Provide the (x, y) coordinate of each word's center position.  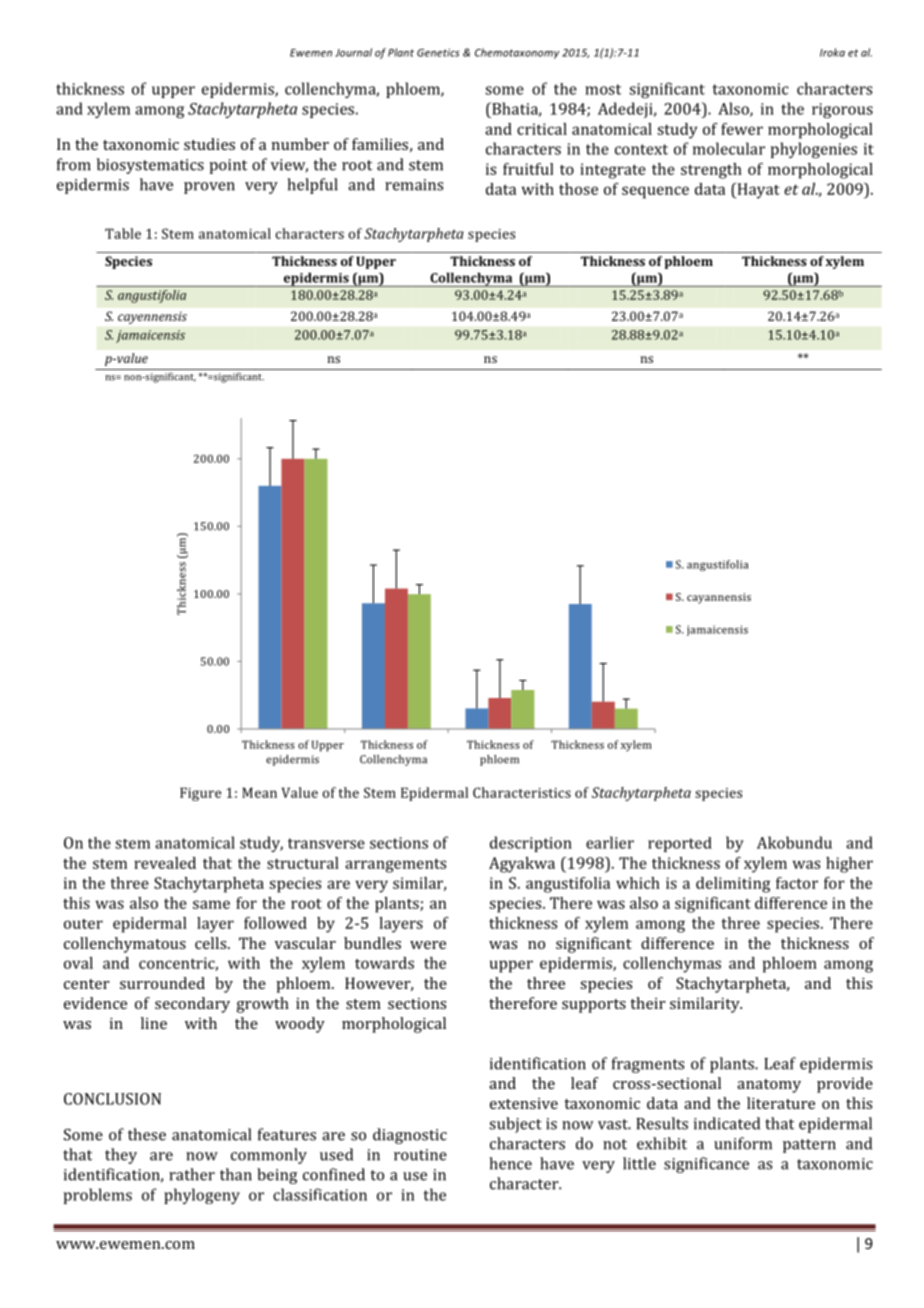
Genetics (438, 52)
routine (420, 1155)
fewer (742, 129)
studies (209, 144)
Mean (259, 792)
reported (680, 844)
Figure (200, 794)
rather (192, 1174)
